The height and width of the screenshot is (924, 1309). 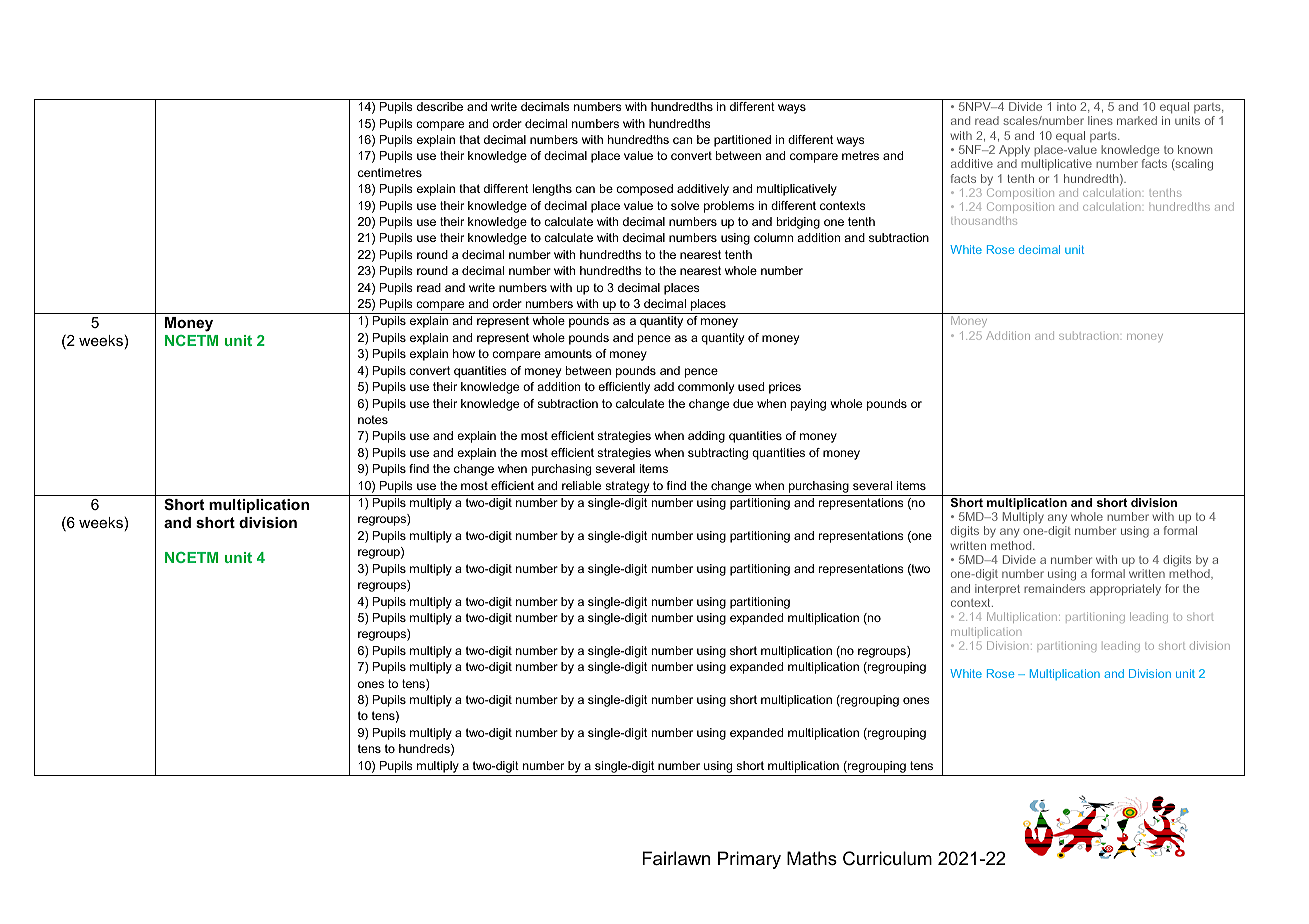 What do you see at coordinates (742, 141) in the screenshot?
I see `partitioned` at bounding box center [742, 141].
